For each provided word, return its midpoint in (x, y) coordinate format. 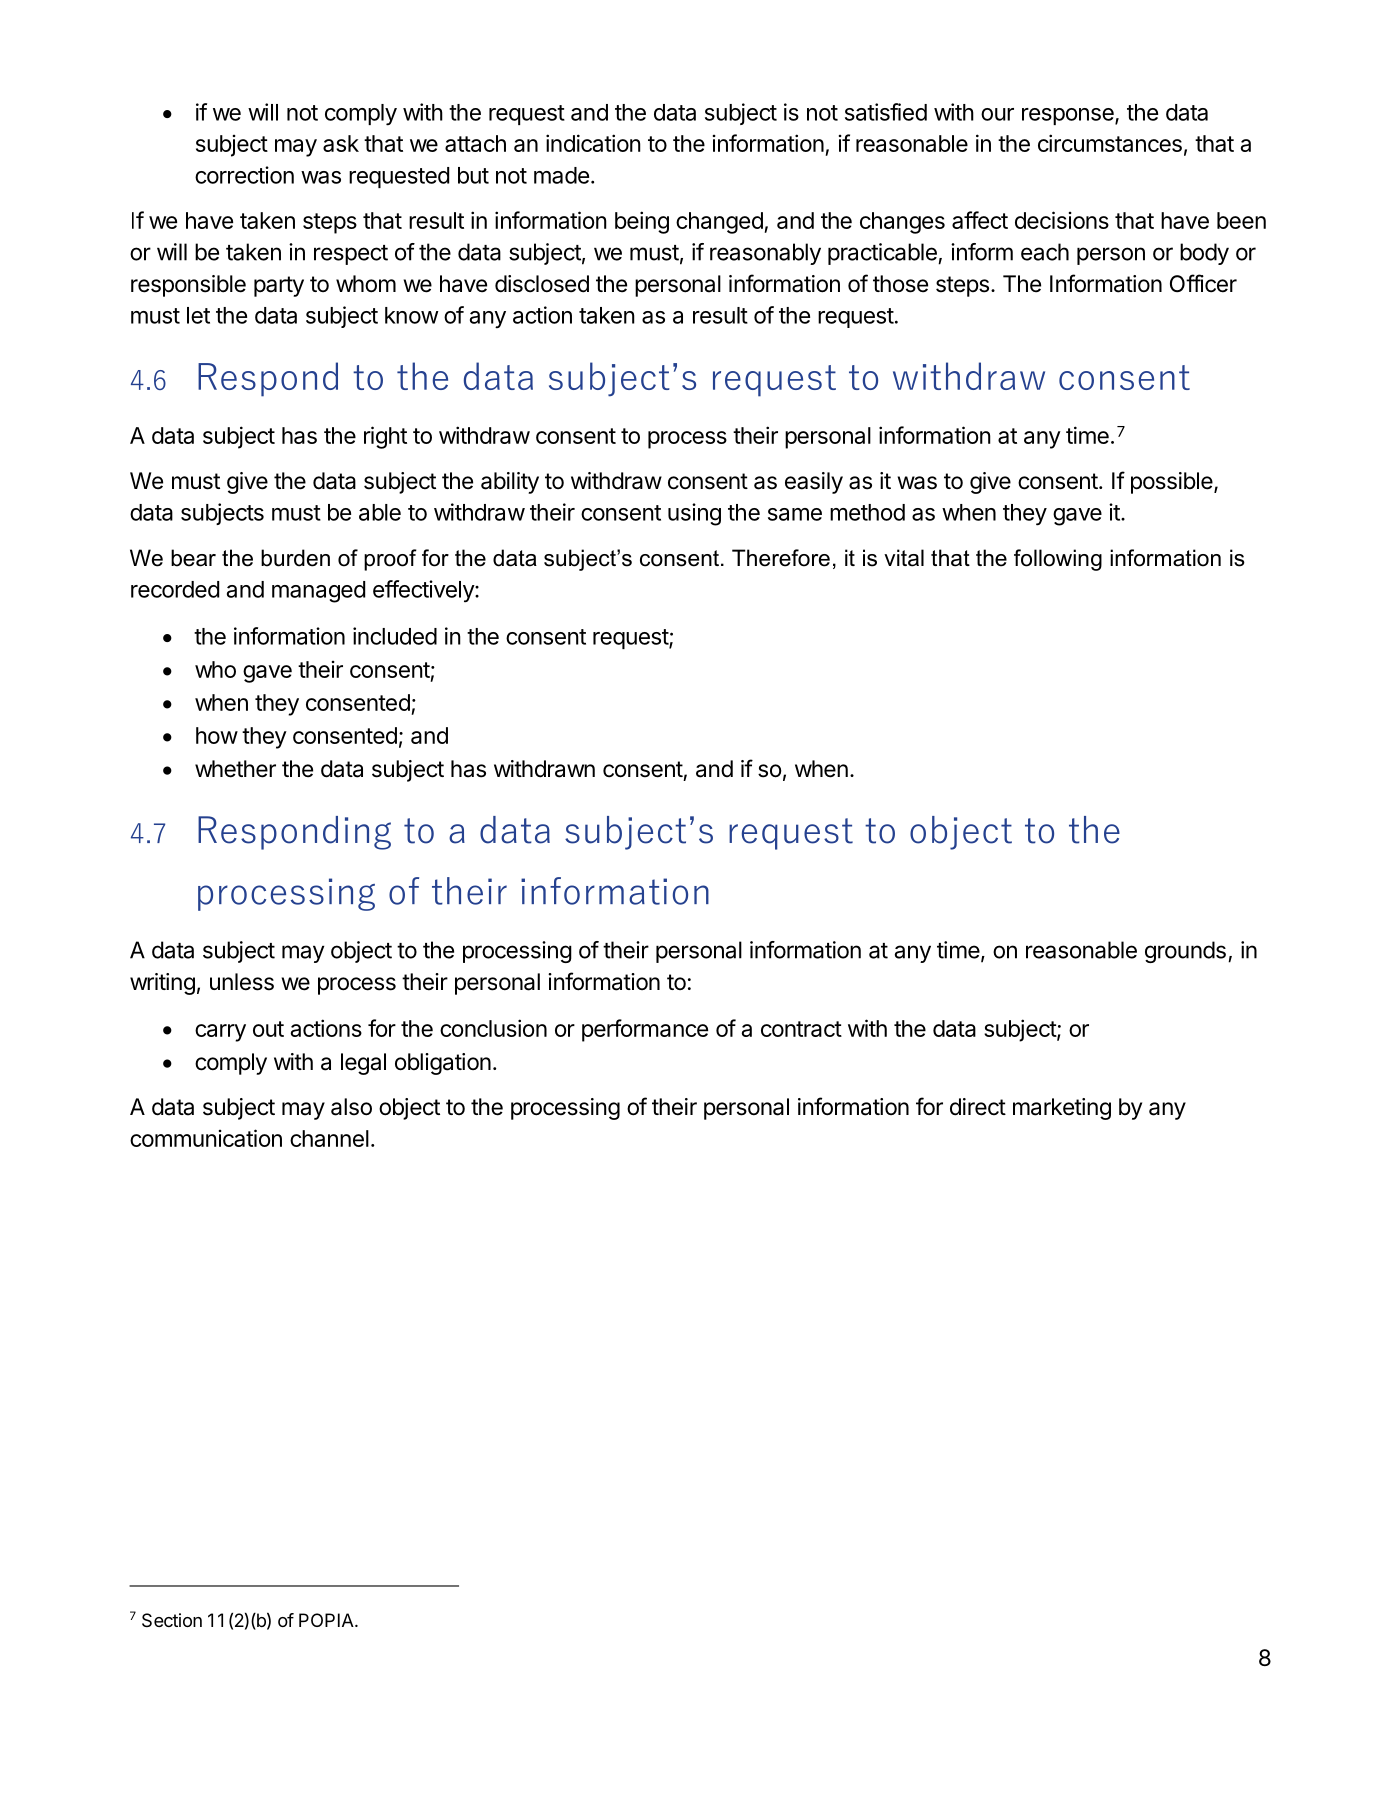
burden (295, 558)
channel (329, 1138)
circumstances (1110, 143)
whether (235, 769)
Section (172, 1620)
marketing (1062, 1109)
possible (1173, 483)
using (694, 514)
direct (978, 1107)
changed (720, 223)
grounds (1185, 952)
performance (645, 1030)
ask (341, 143)
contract (801, 1029)
